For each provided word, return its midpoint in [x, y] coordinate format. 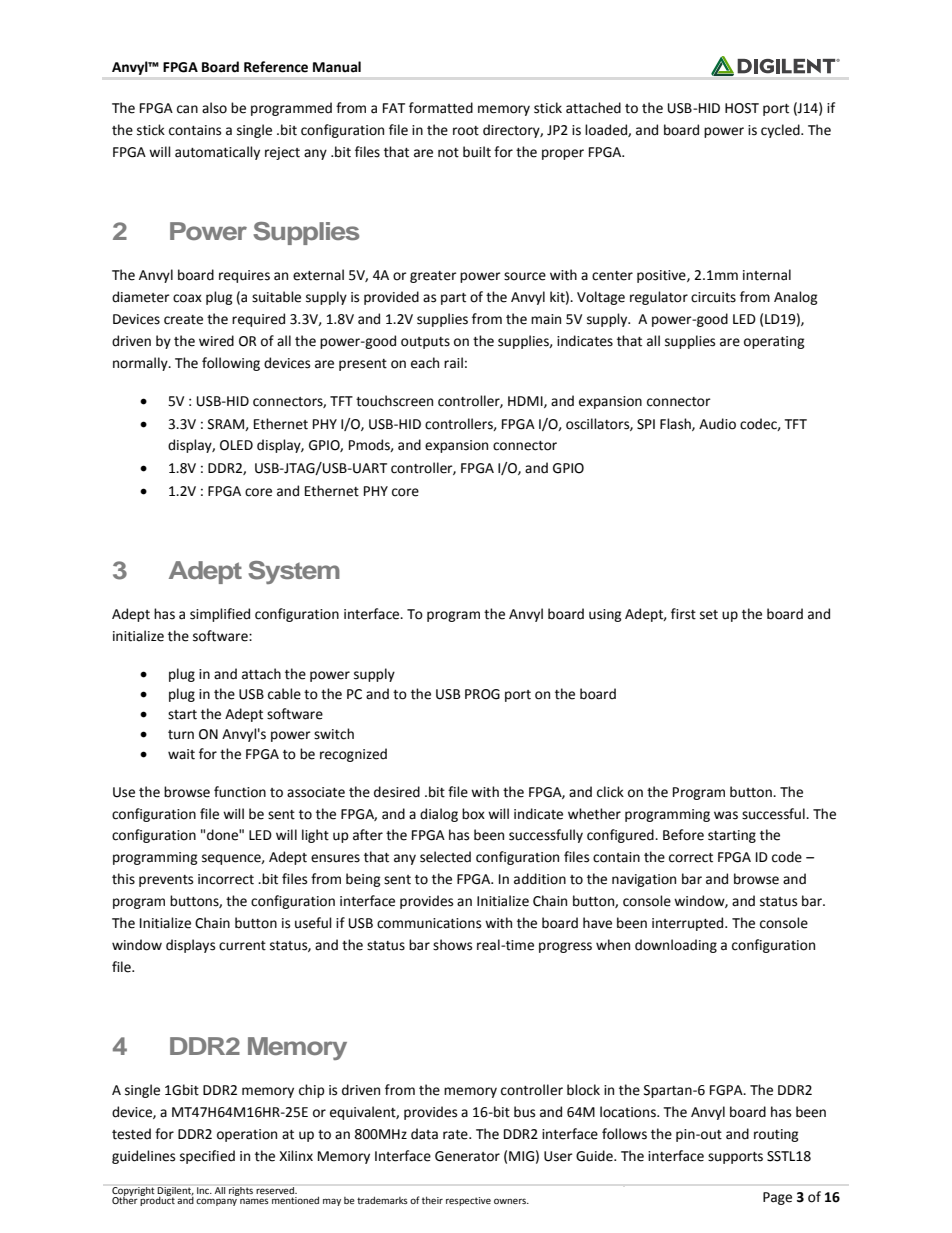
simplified [220, 615]
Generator [467, 1156]
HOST [742, 108]
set [709, 615]
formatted [441, 108]
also [214, 108]
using [605, 615]
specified [207, 1157]
